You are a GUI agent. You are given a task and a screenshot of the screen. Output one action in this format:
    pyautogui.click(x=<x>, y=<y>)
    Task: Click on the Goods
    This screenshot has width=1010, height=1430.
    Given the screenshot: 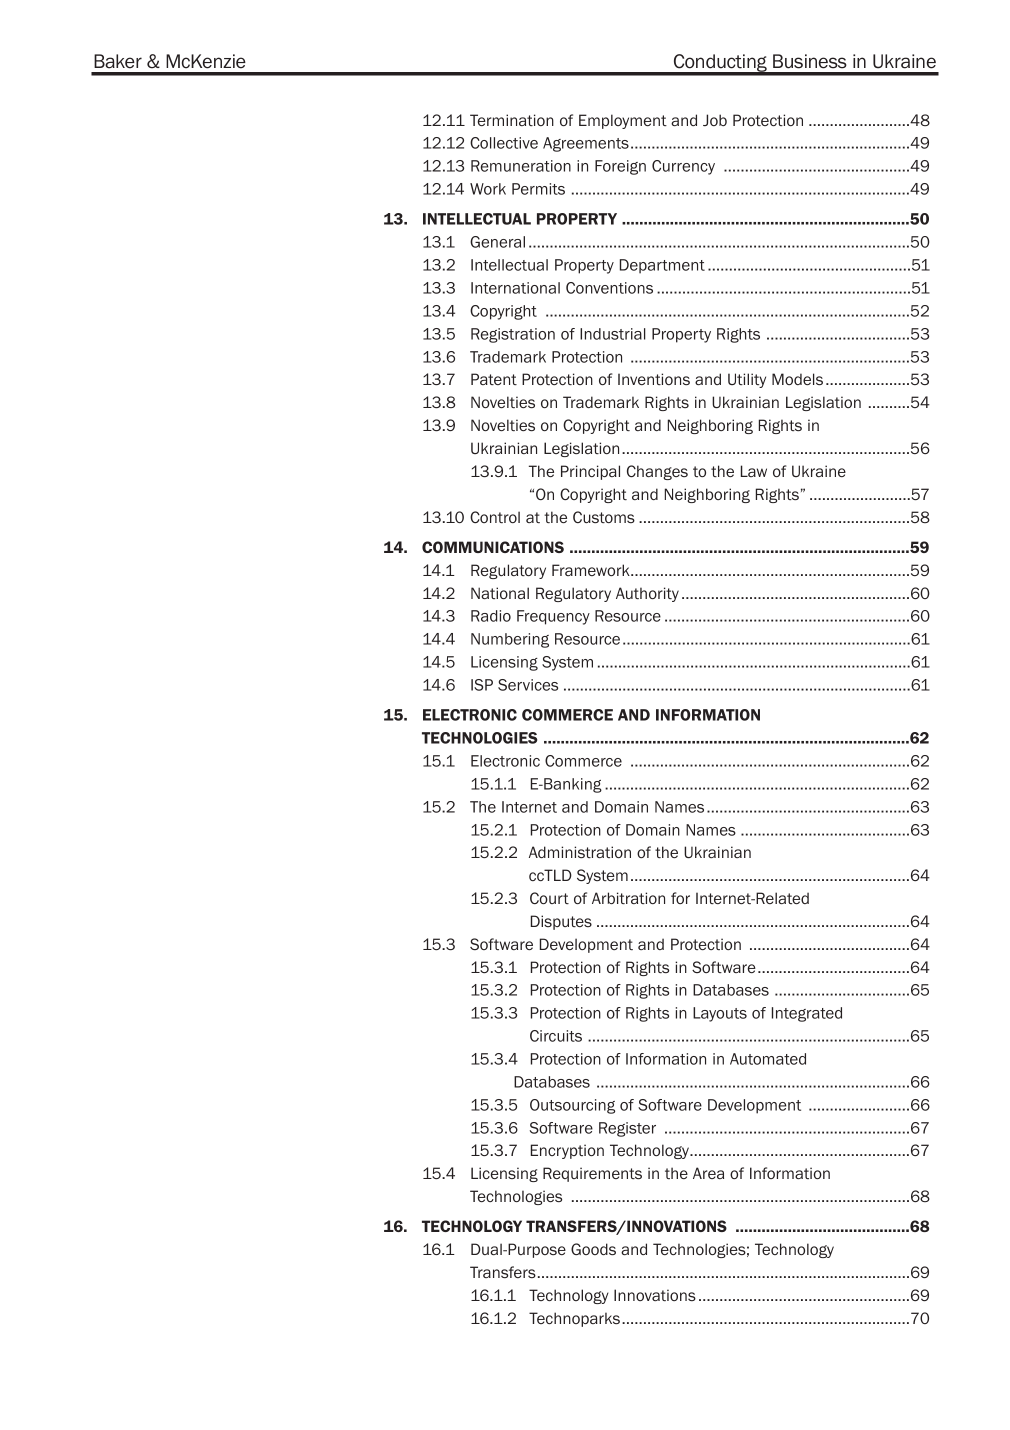 What is the action you would take?
    pyautogui.click(x=593, y=1249)
